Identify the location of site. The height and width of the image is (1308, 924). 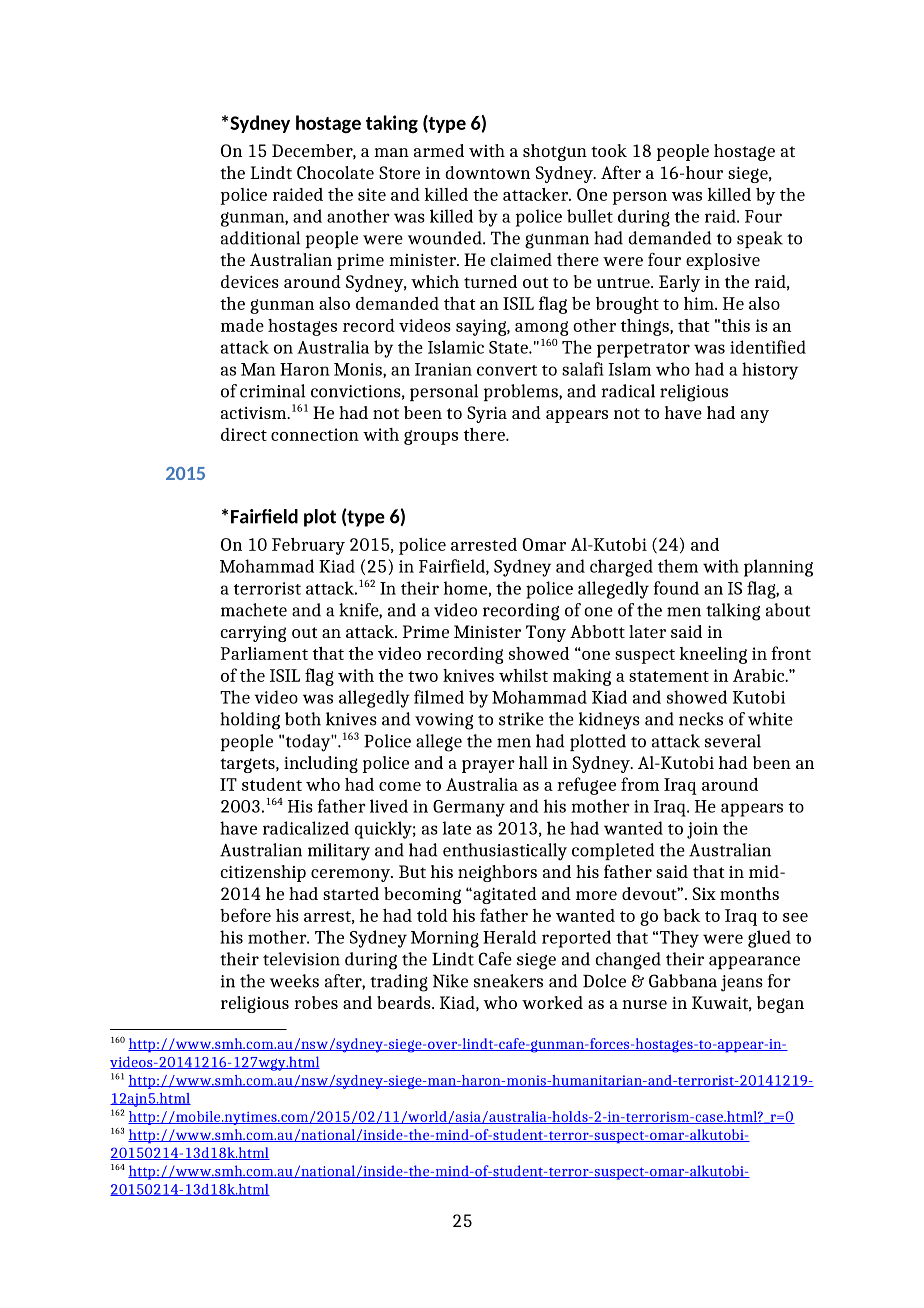
(372, 194).
